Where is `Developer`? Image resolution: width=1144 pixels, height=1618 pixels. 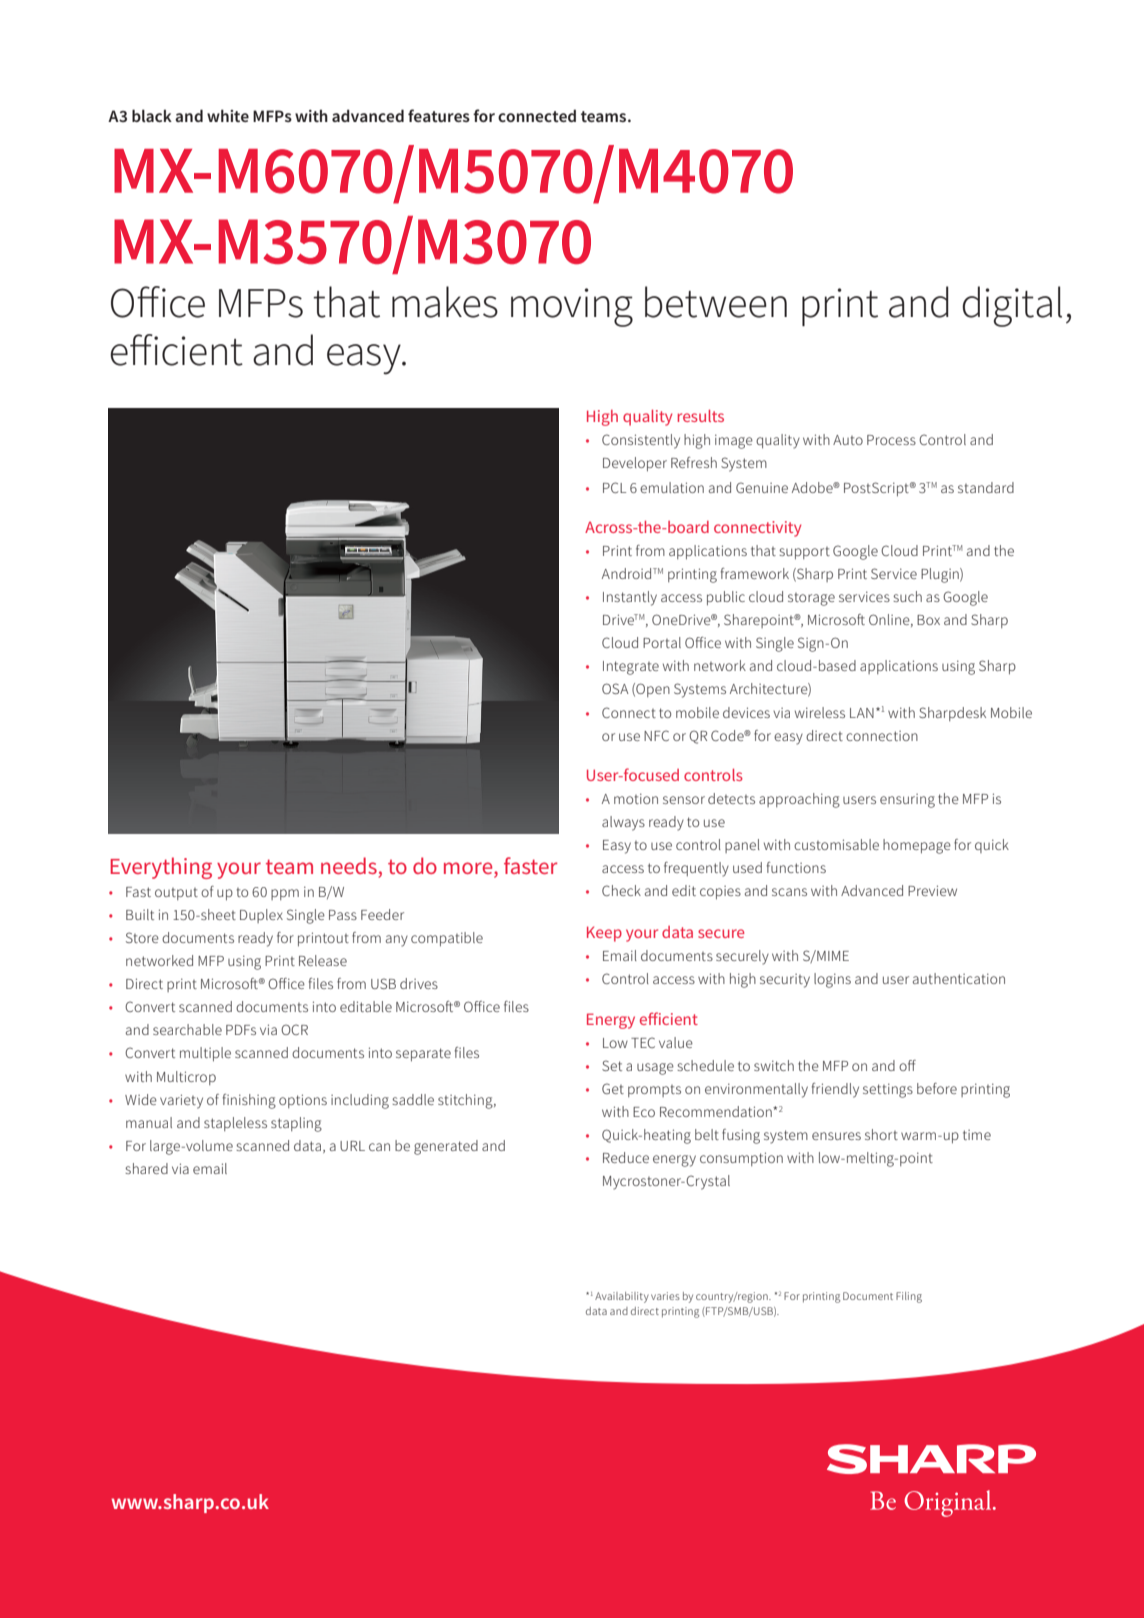
Developer is located at coordinates (635, 464).
